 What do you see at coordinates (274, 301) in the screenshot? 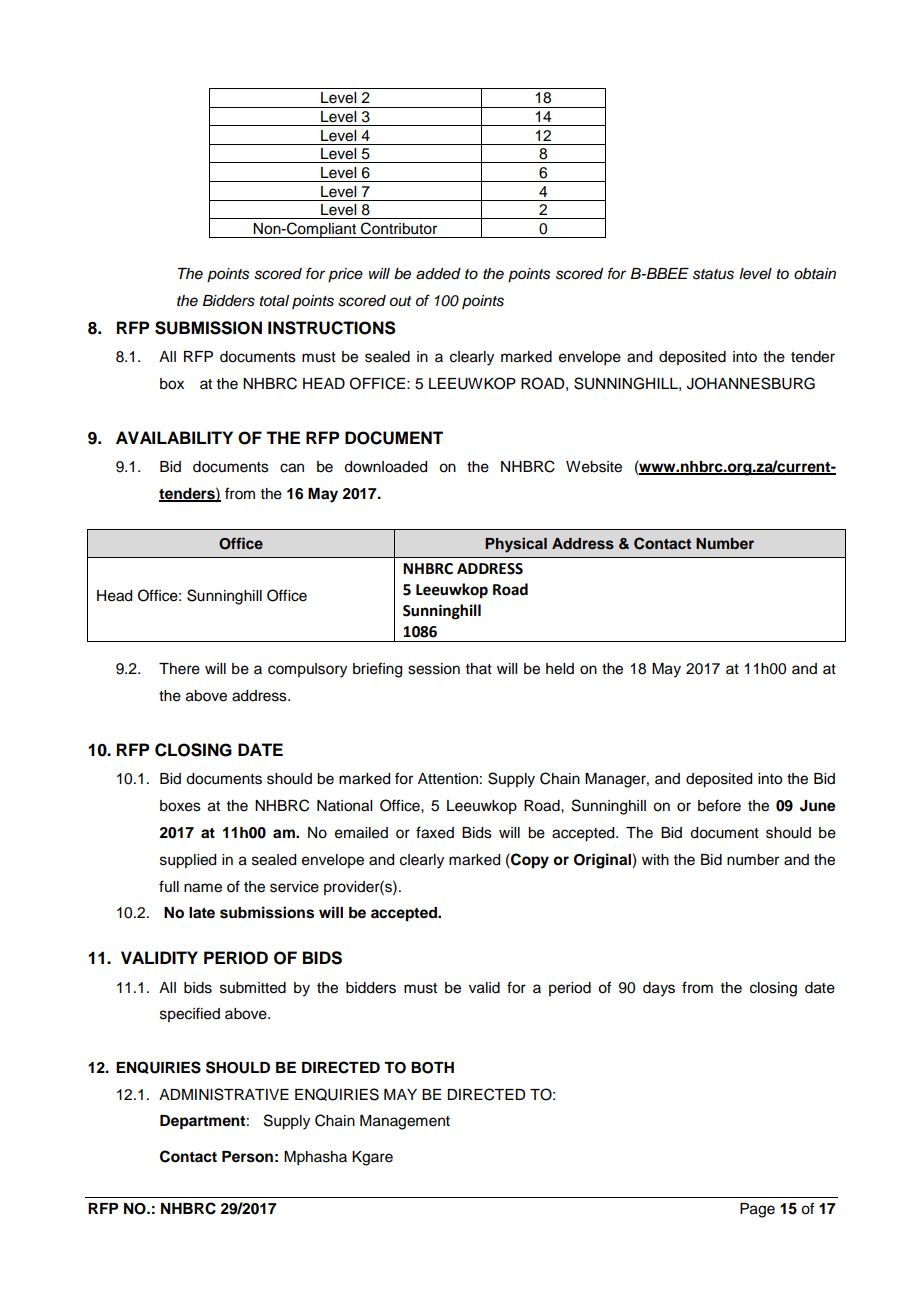
I see `total` at bounding box center [274, 301].
